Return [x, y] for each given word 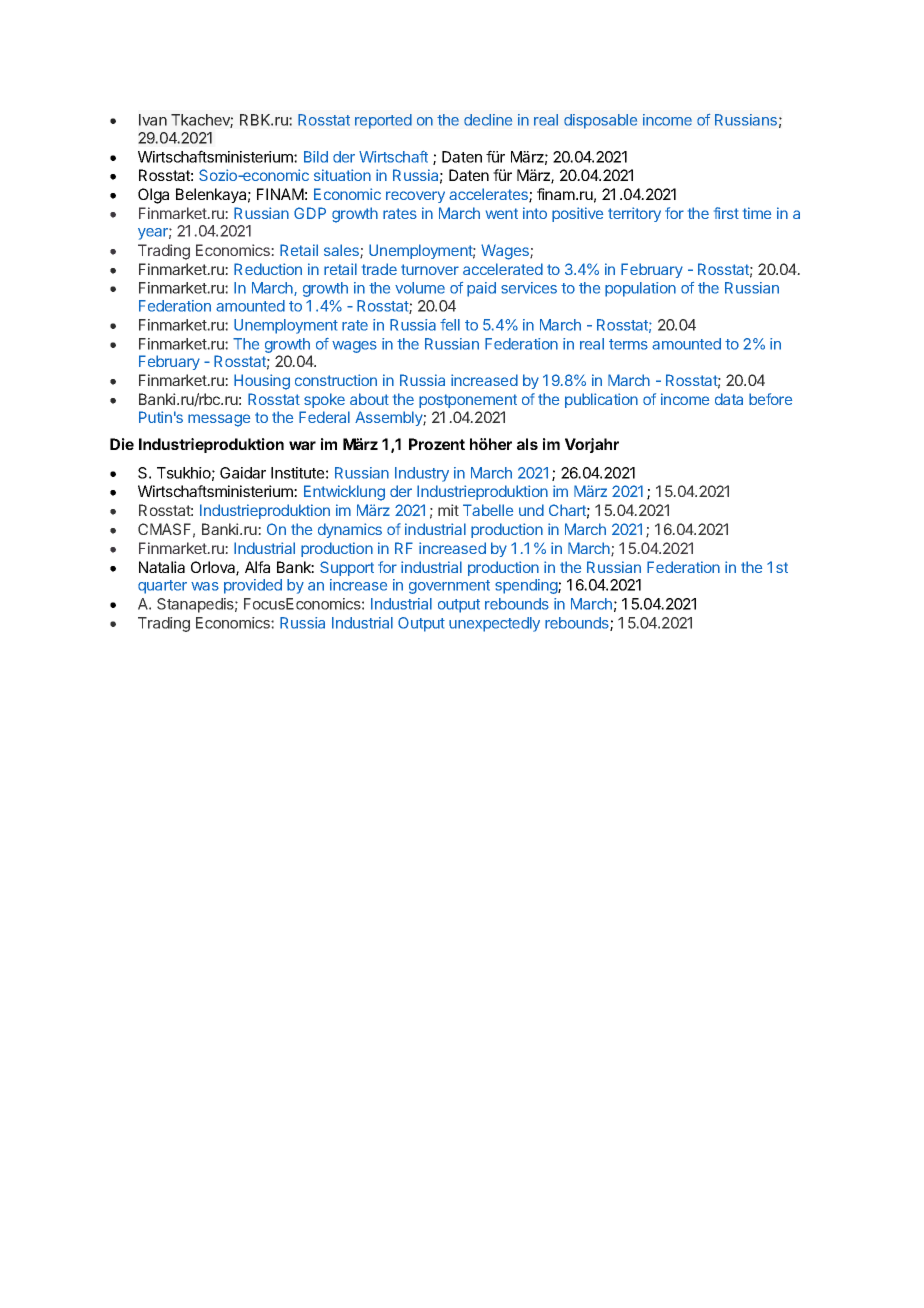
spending [527, 586]
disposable [600, 121]
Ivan [153, 120]
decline [488, 120]
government [449, 587]
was [205, 586]
